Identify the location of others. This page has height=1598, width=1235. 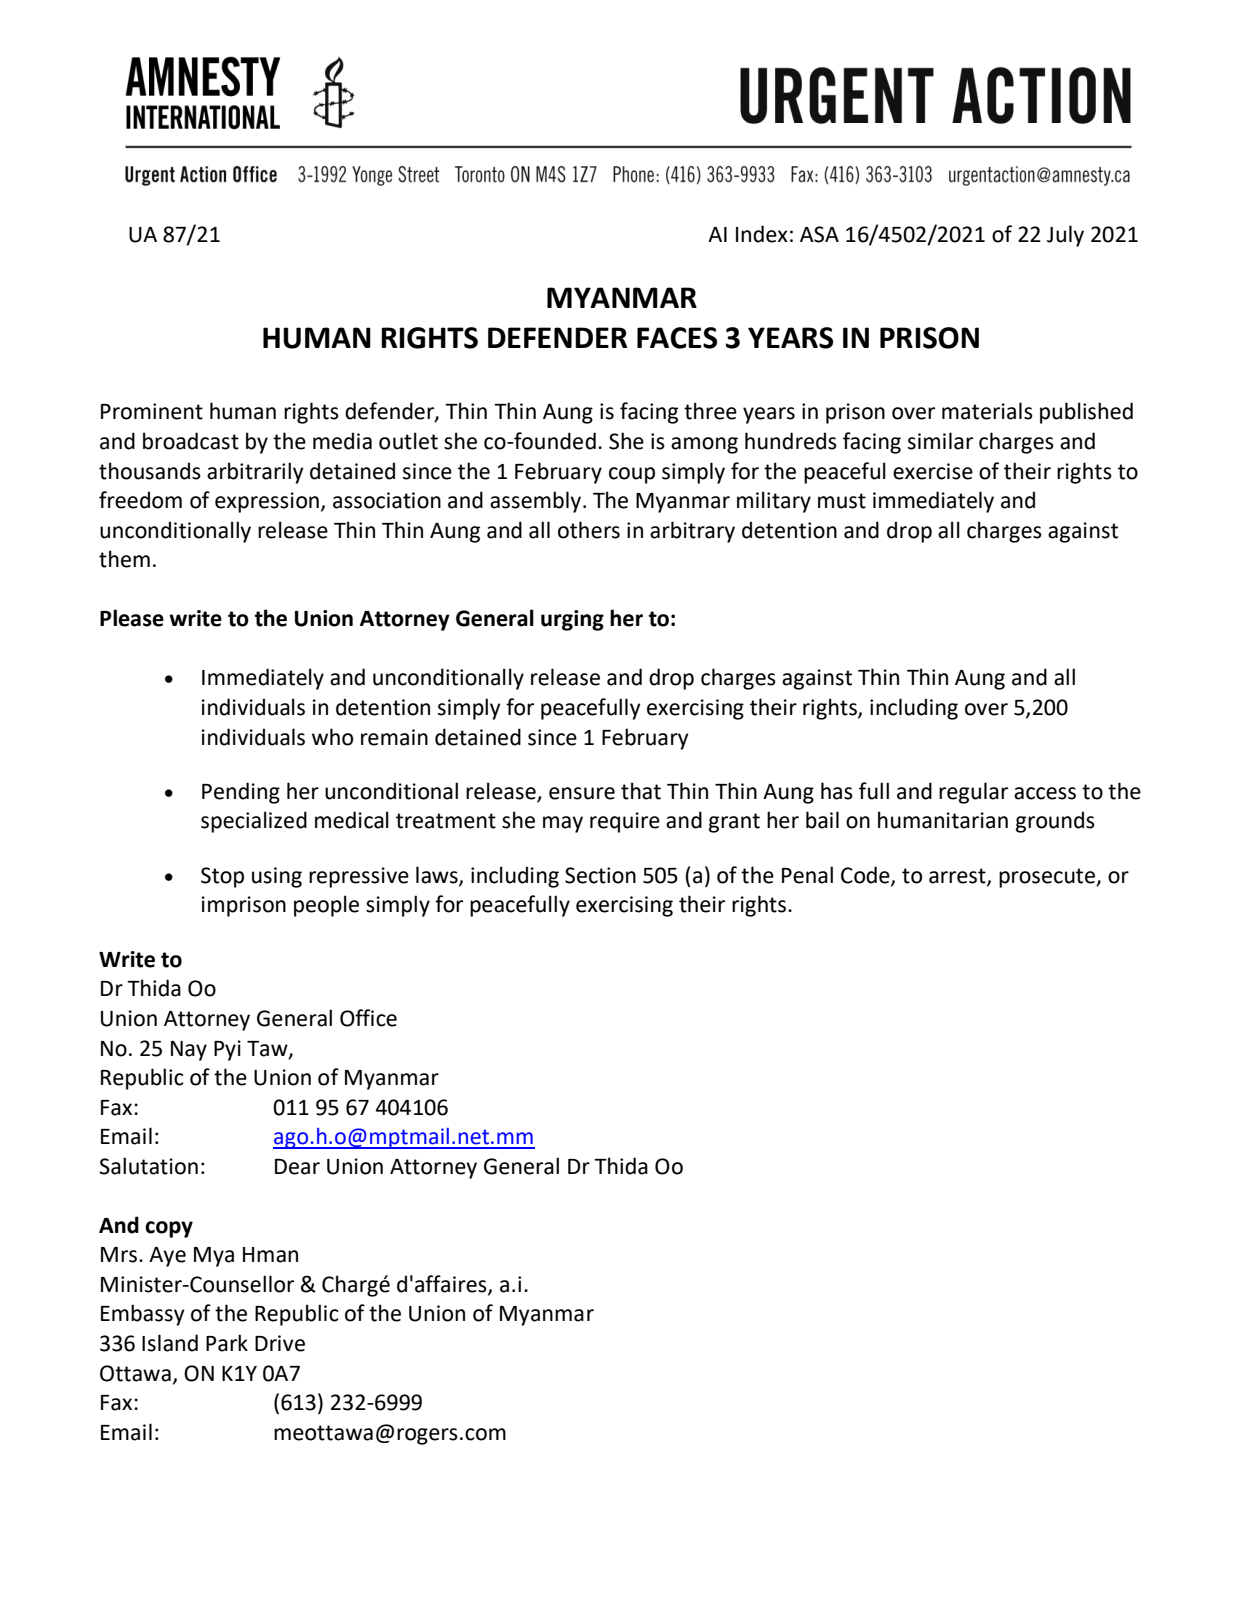
(589, 530).
